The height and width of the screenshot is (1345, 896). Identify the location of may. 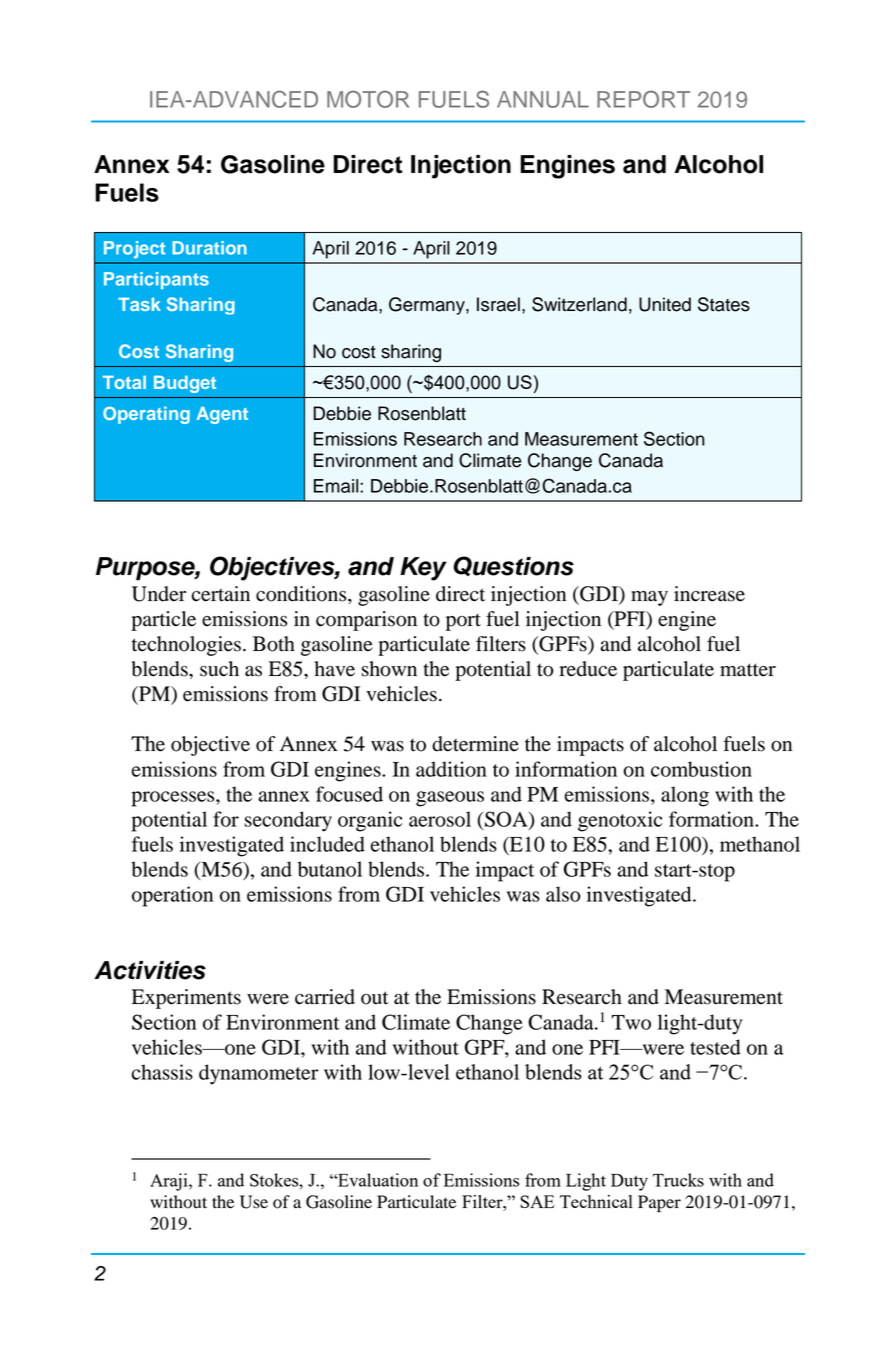
(649, 598).
